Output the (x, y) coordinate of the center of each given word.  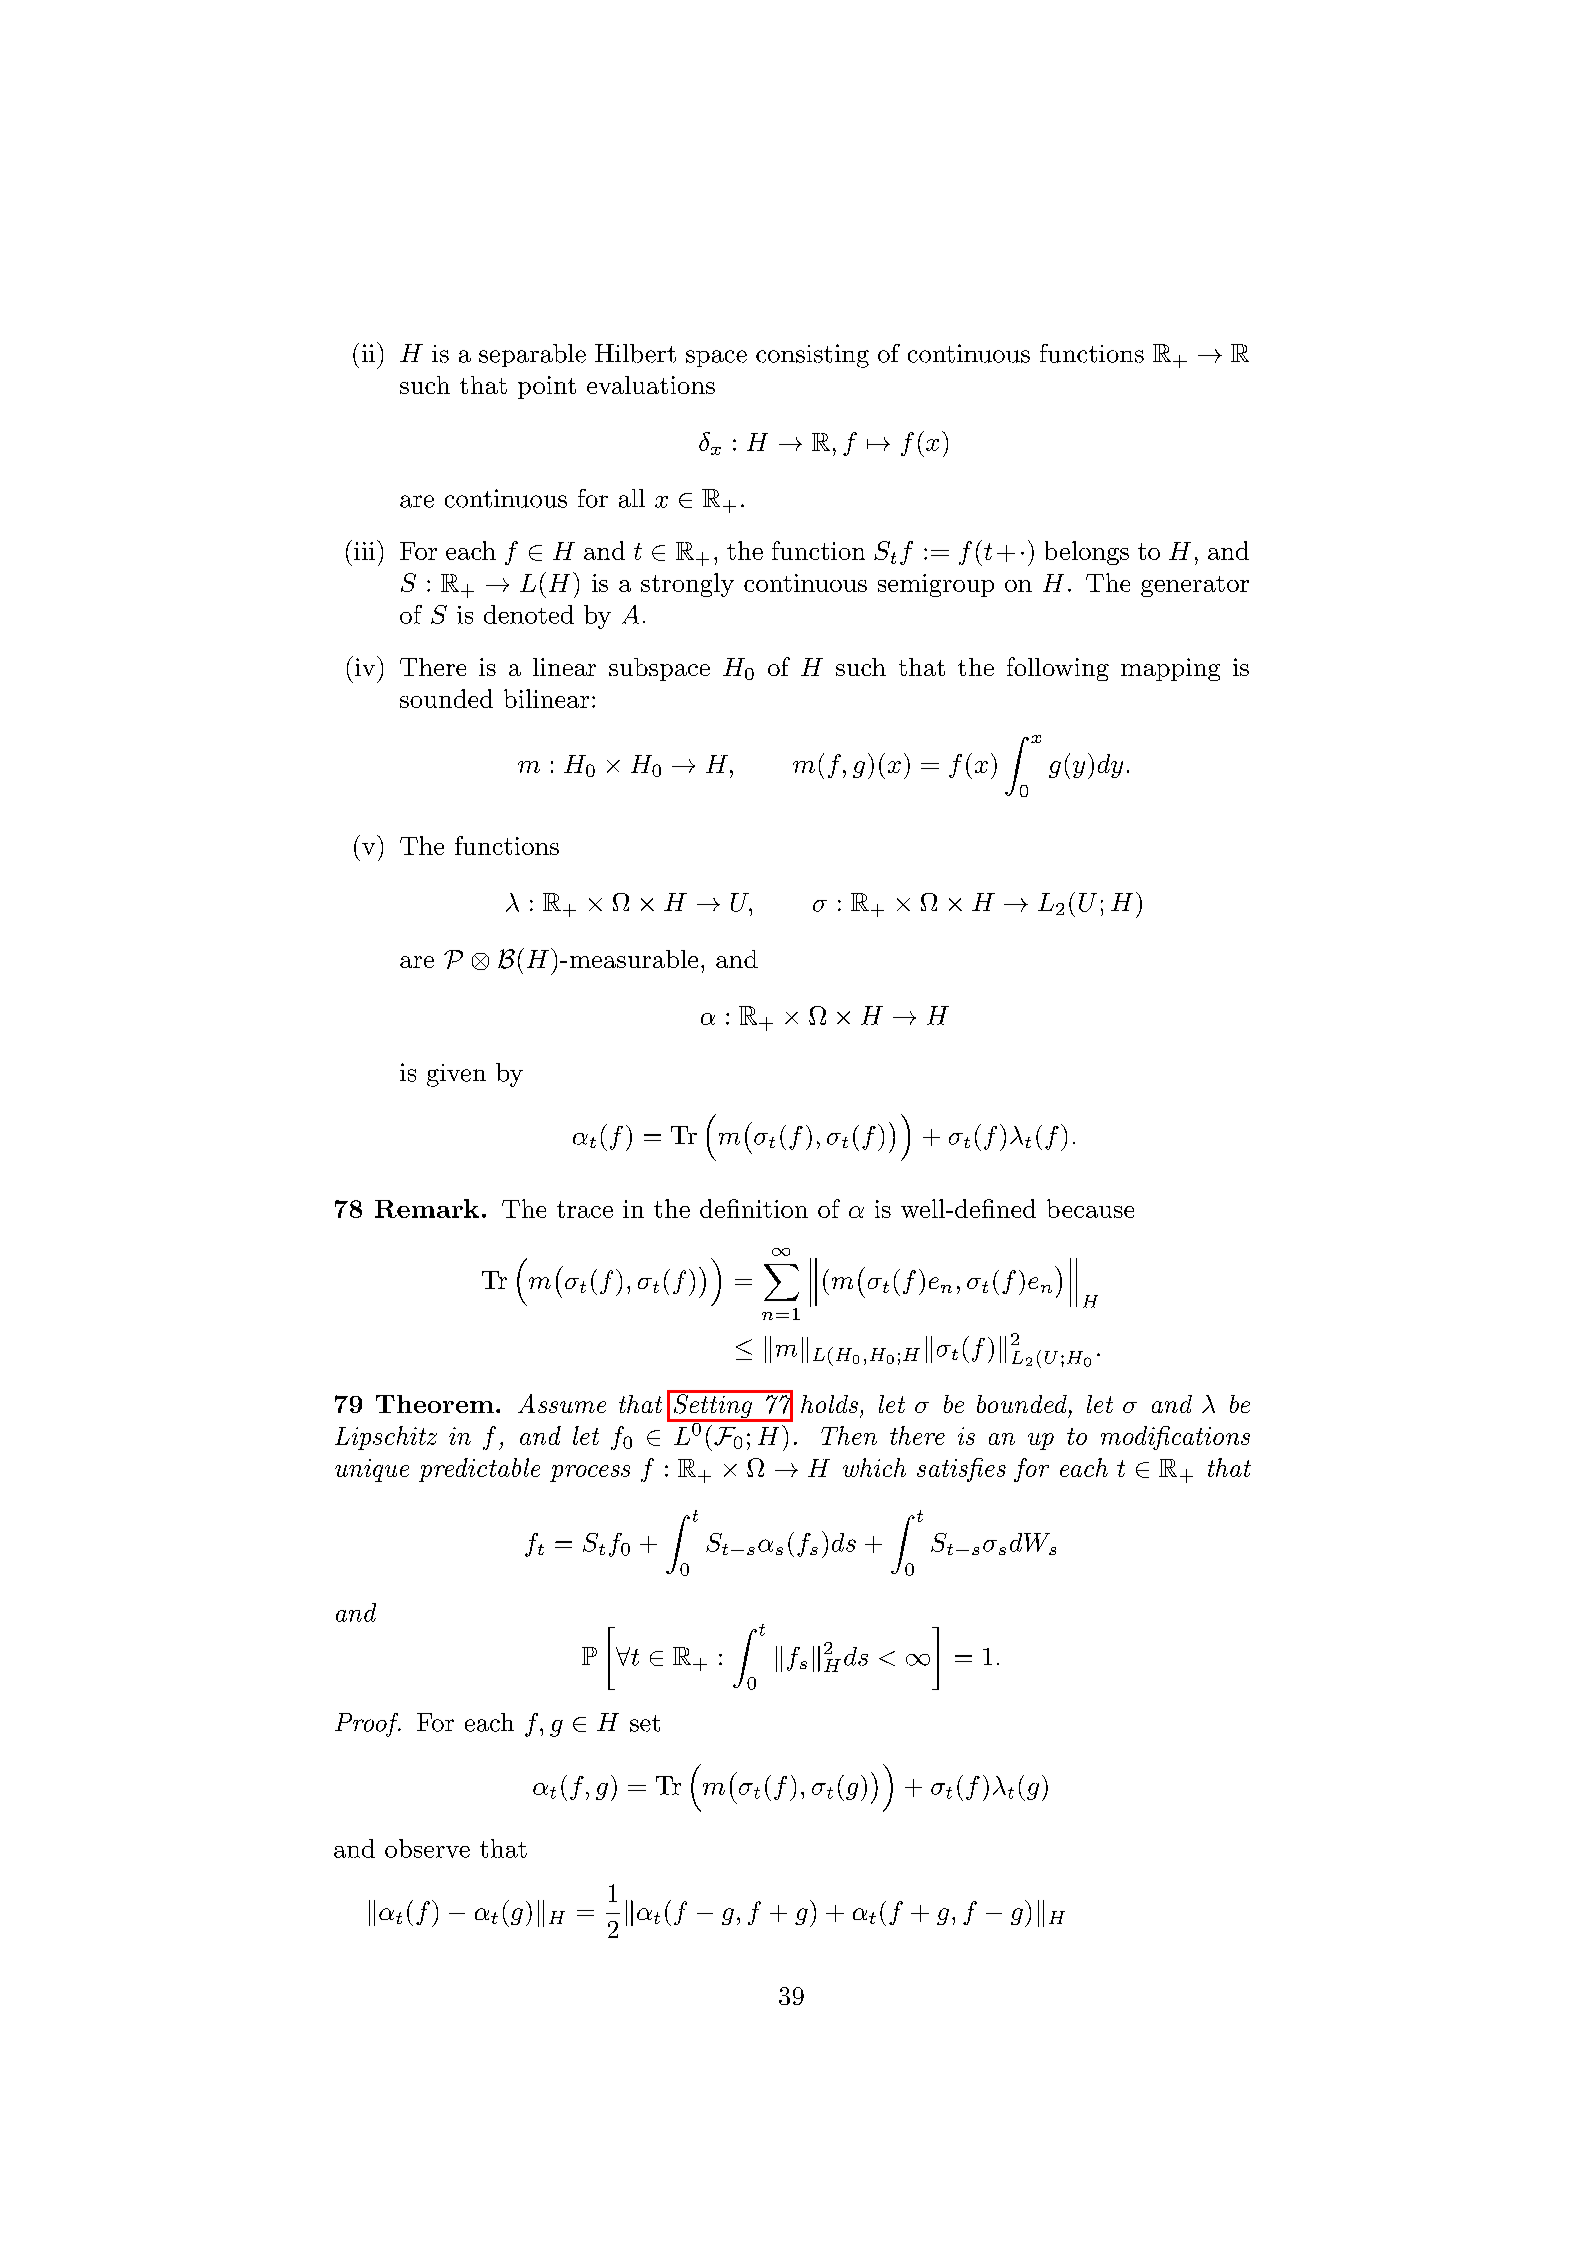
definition (754, 1208)
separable (532, 355)
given (456, 1075)
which (874, 1467)
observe (427, 1848)
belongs (1087, 553)
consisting (812, 356)
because (1090, 1208)
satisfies (961, 1470)
